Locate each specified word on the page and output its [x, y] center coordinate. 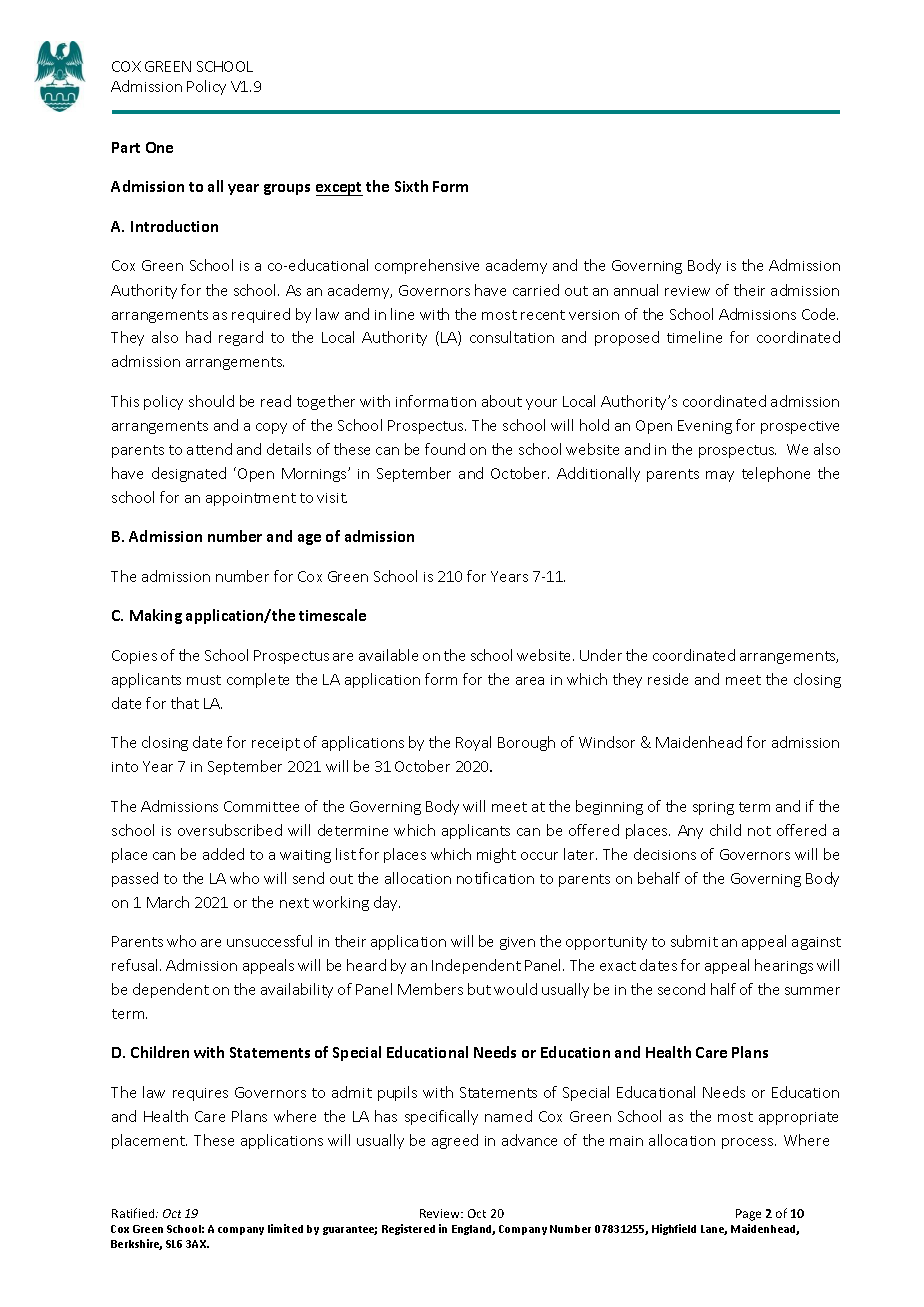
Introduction [174, 226]
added [223, 854]
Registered [408, 1229]
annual [636, 290]
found [445, 449]
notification [495, 878]
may [720, 476]
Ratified [134, 1213]
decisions [665, 854]
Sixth [411, 186]
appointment [251, 499]
